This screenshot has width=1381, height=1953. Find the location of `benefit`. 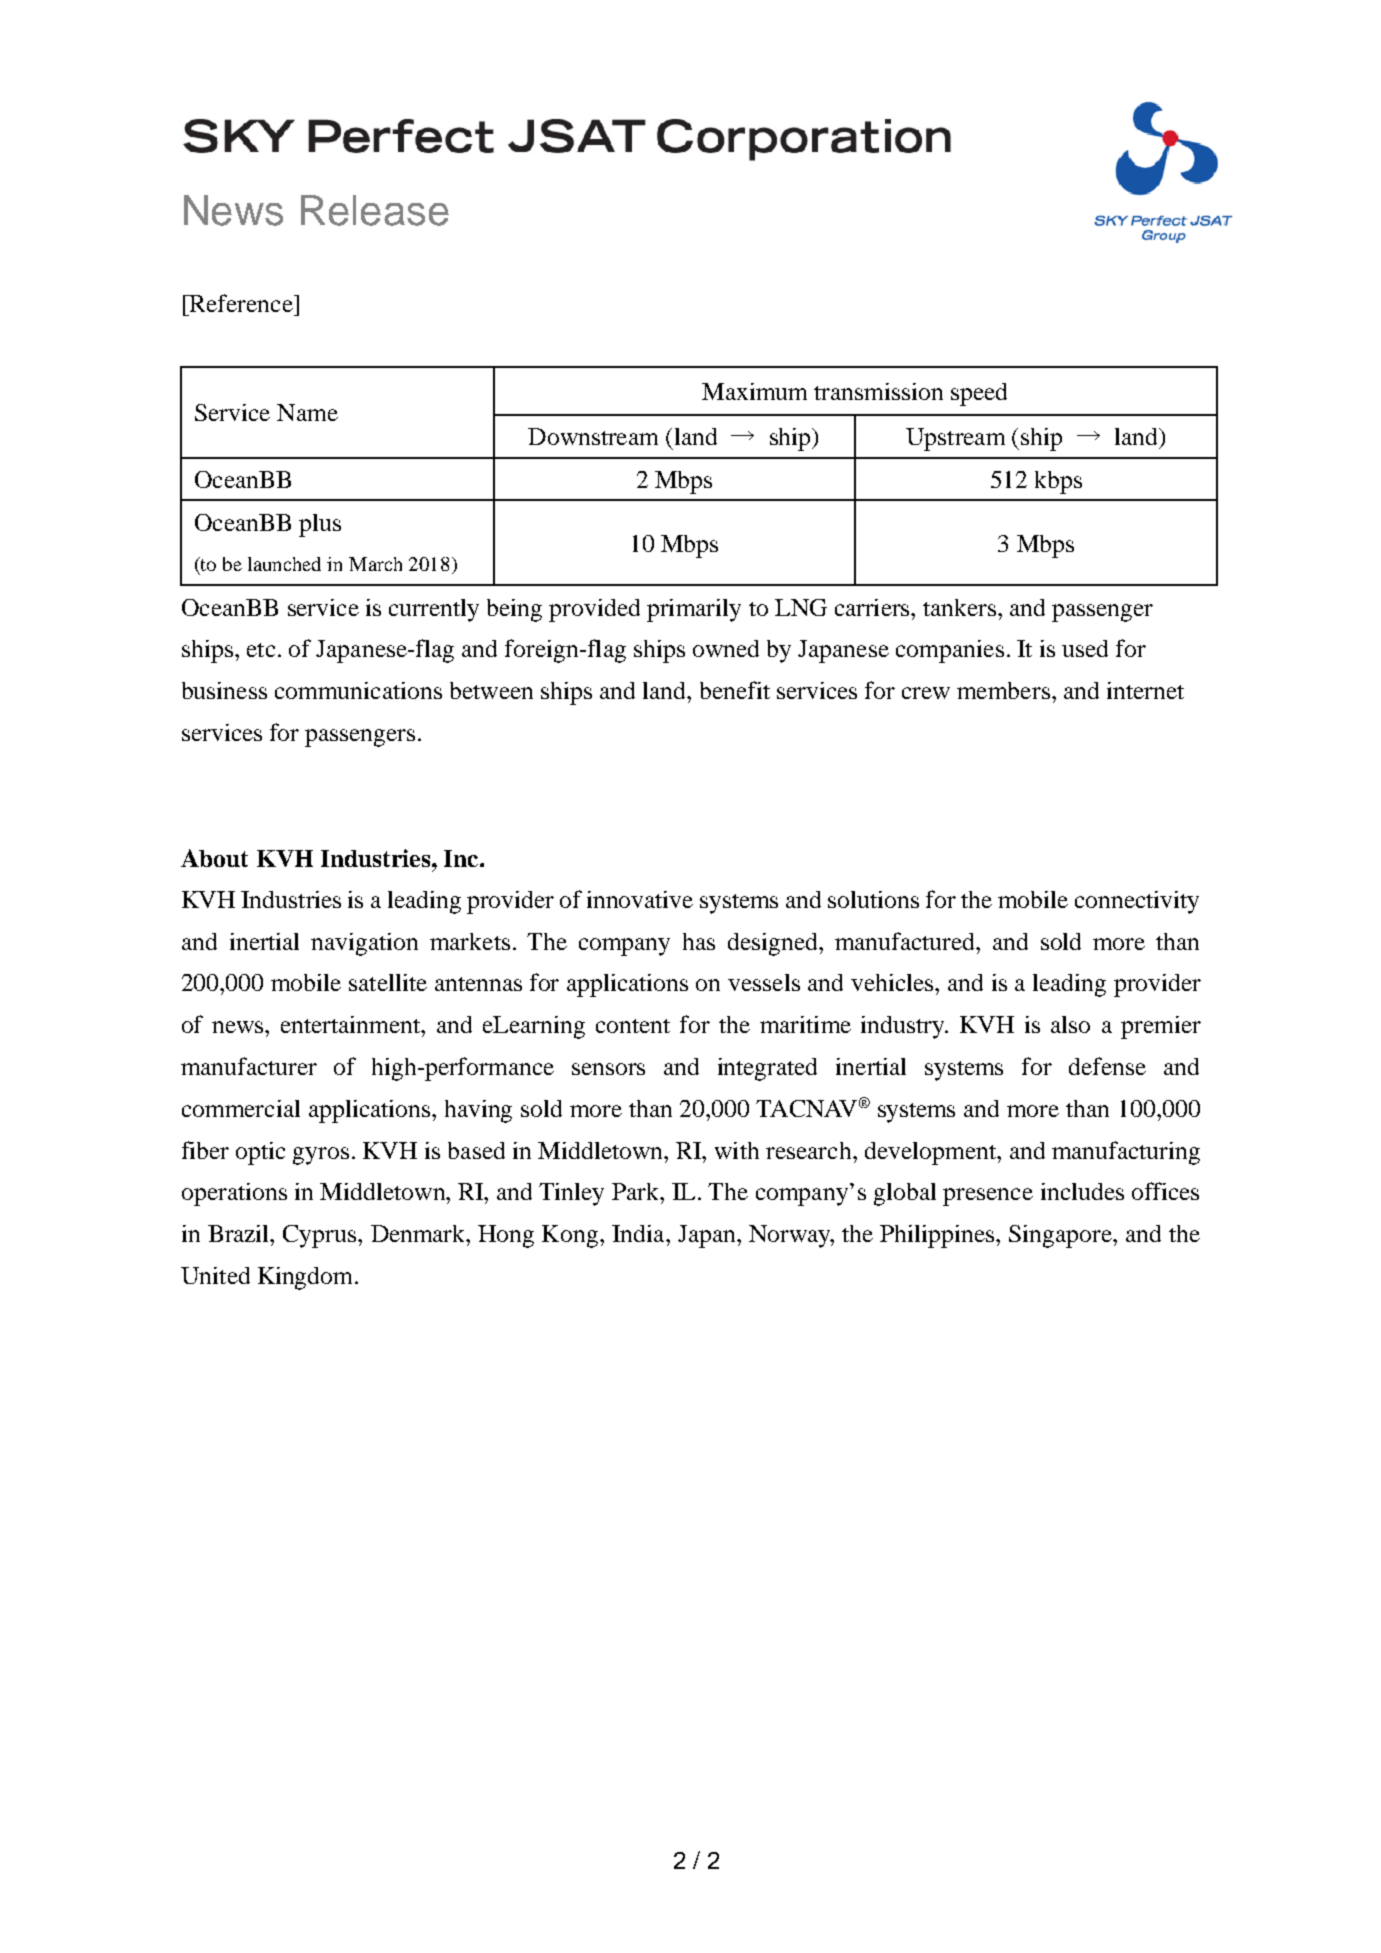

benefit is located at coordinates (735, 690).
